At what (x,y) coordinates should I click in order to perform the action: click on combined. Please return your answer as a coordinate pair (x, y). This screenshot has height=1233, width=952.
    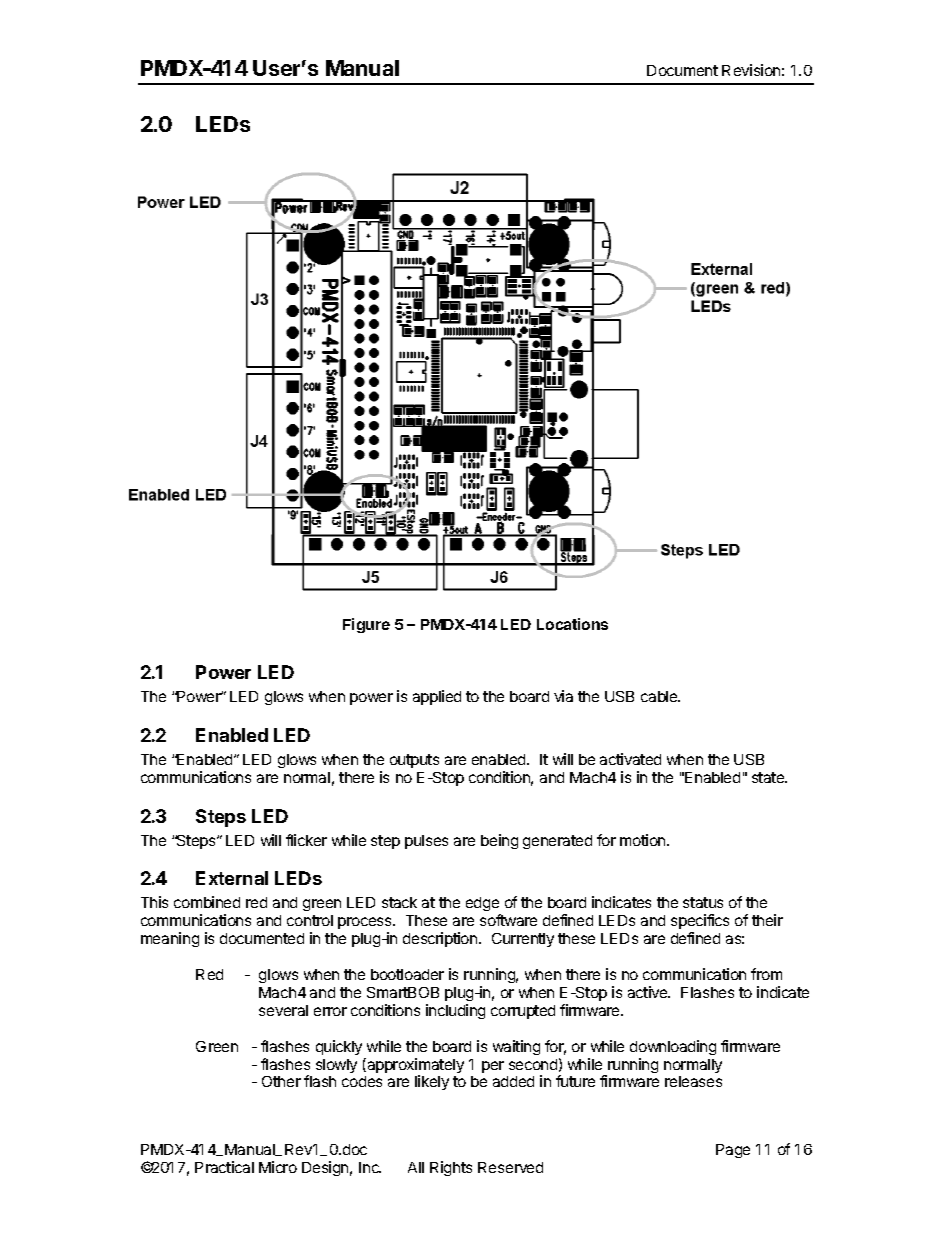
    Looking at the image, I should click on (207, 902).
